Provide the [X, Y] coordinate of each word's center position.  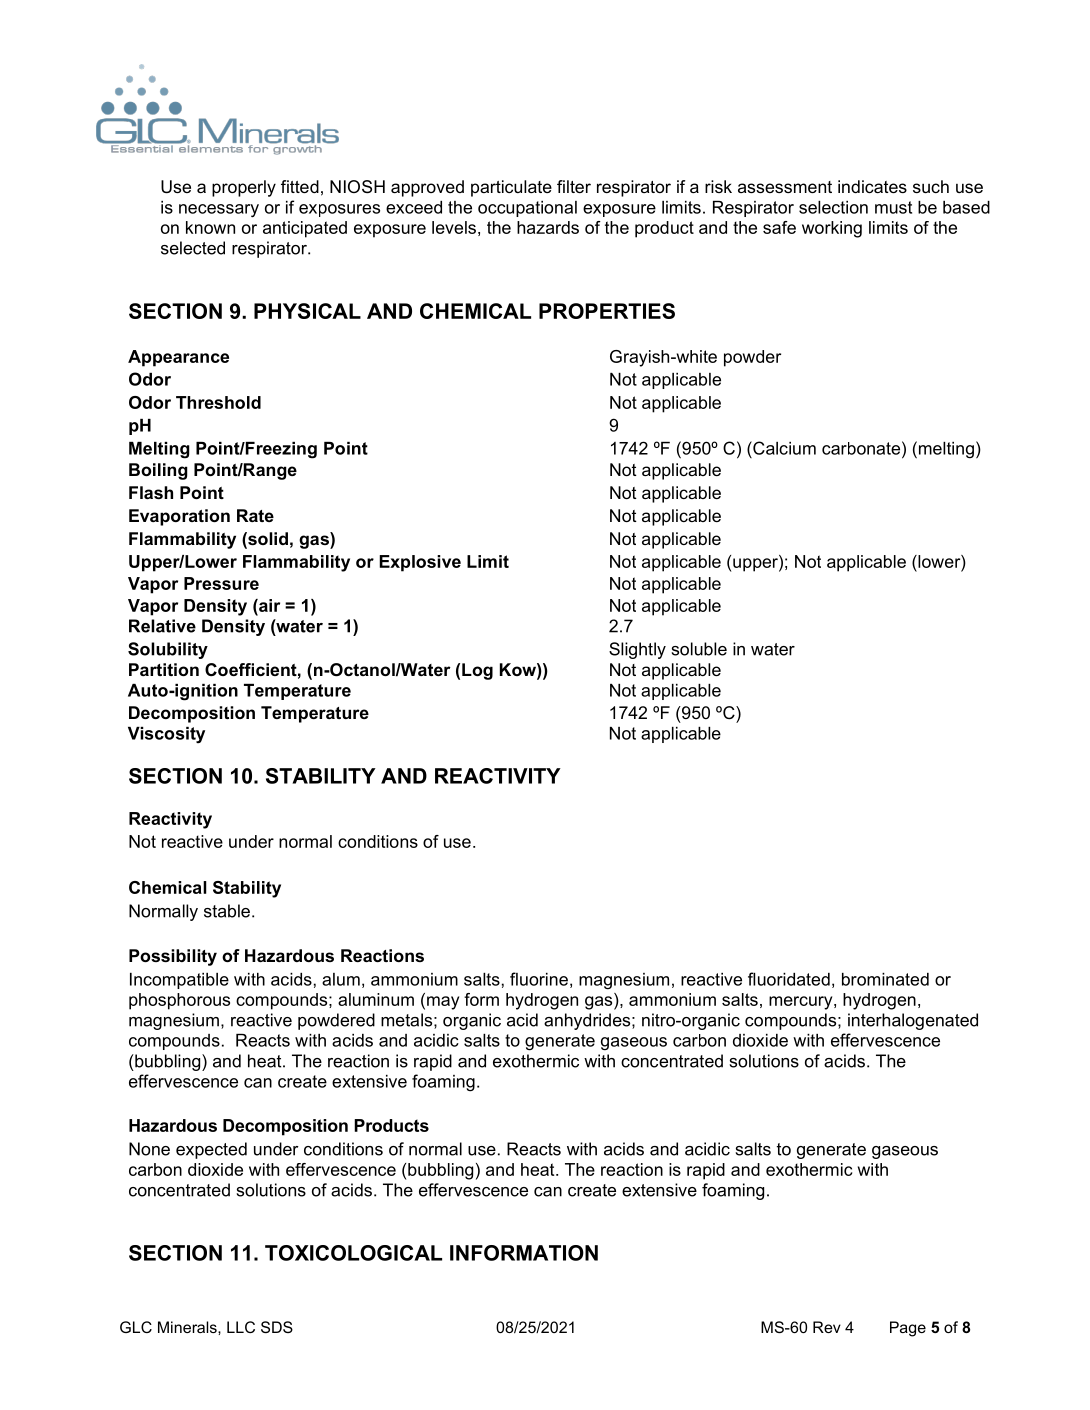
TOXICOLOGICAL [353, 1253]
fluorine [539, 979]
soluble [699, 649]
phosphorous [179, 1001]
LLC [241, 1327]
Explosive [420, 563]
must [893, 207]
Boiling [158, 471]
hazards [548, 227]
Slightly [637, 650]
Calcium [783, 448]
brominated [885, 979]
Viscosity [166, 735]
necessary [219, 211]
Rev [827, 1327]
